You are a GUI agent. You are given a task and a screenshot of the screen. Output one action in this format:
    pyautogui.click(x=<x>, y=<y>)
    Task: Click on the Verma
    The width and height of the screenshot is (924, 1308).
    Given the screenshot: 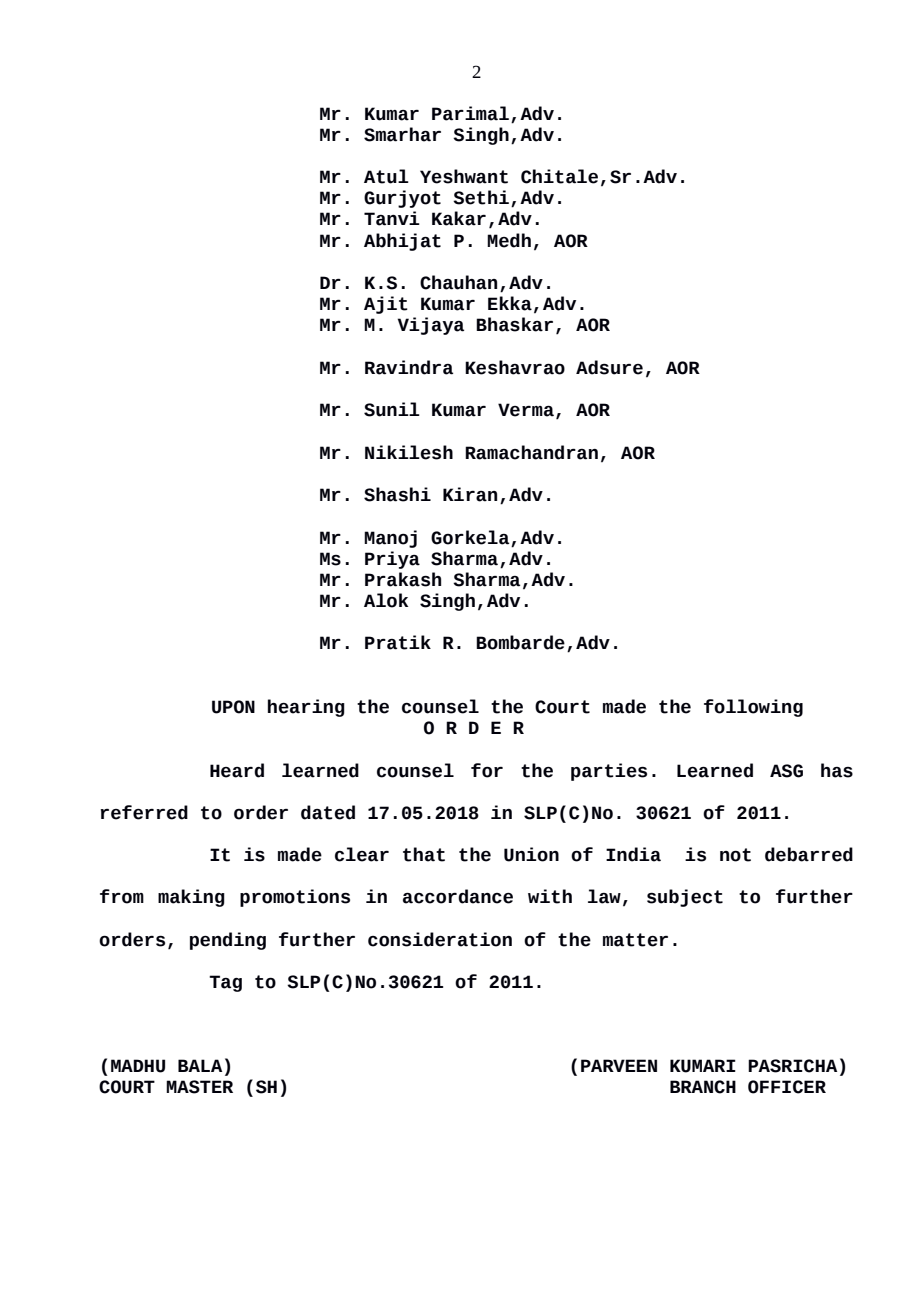 What is the action you would take?
    pyautogui.click(x=526, y=410)
